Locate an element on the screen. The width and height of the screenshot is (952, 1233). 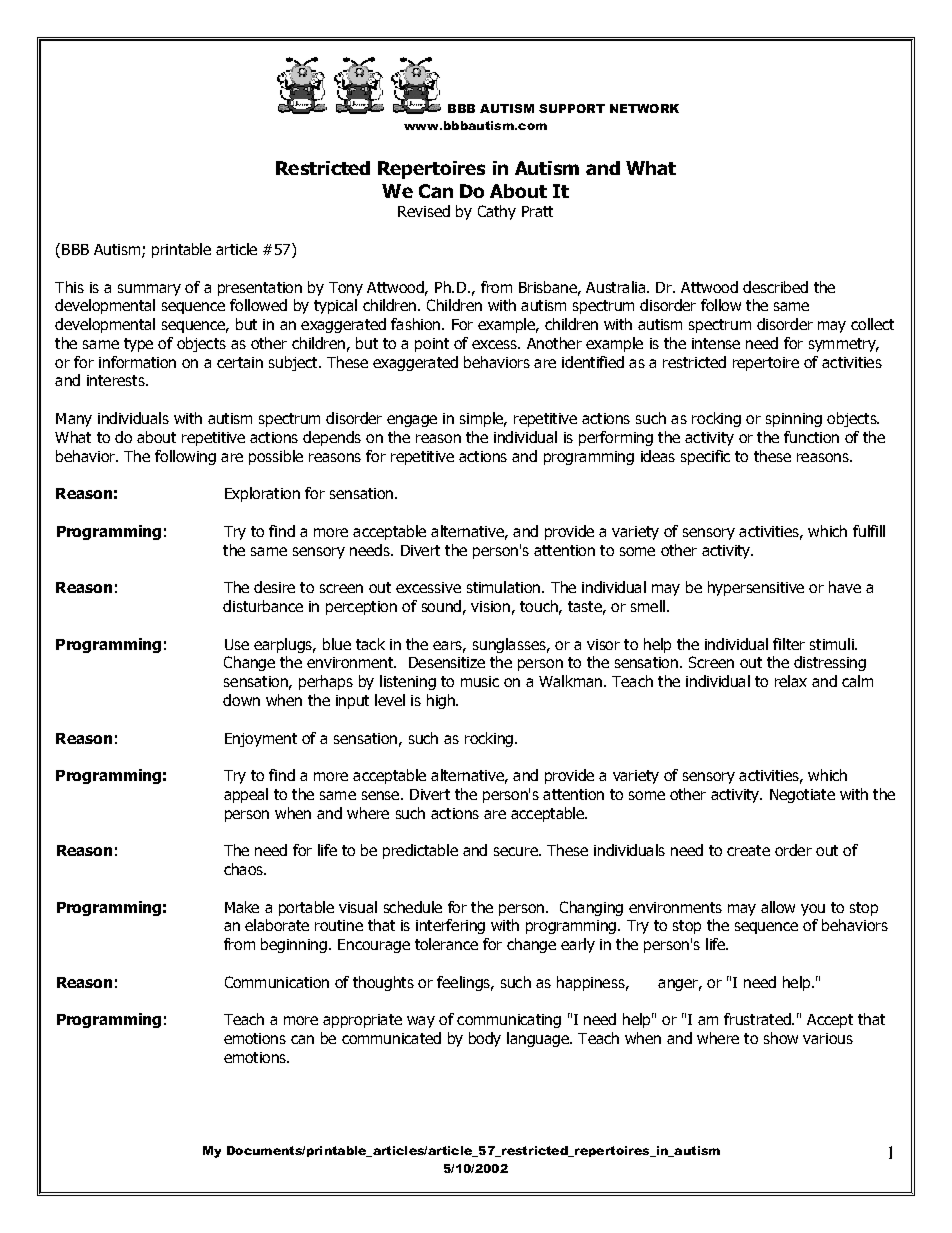
intense is located at coordinates (716, 343).
